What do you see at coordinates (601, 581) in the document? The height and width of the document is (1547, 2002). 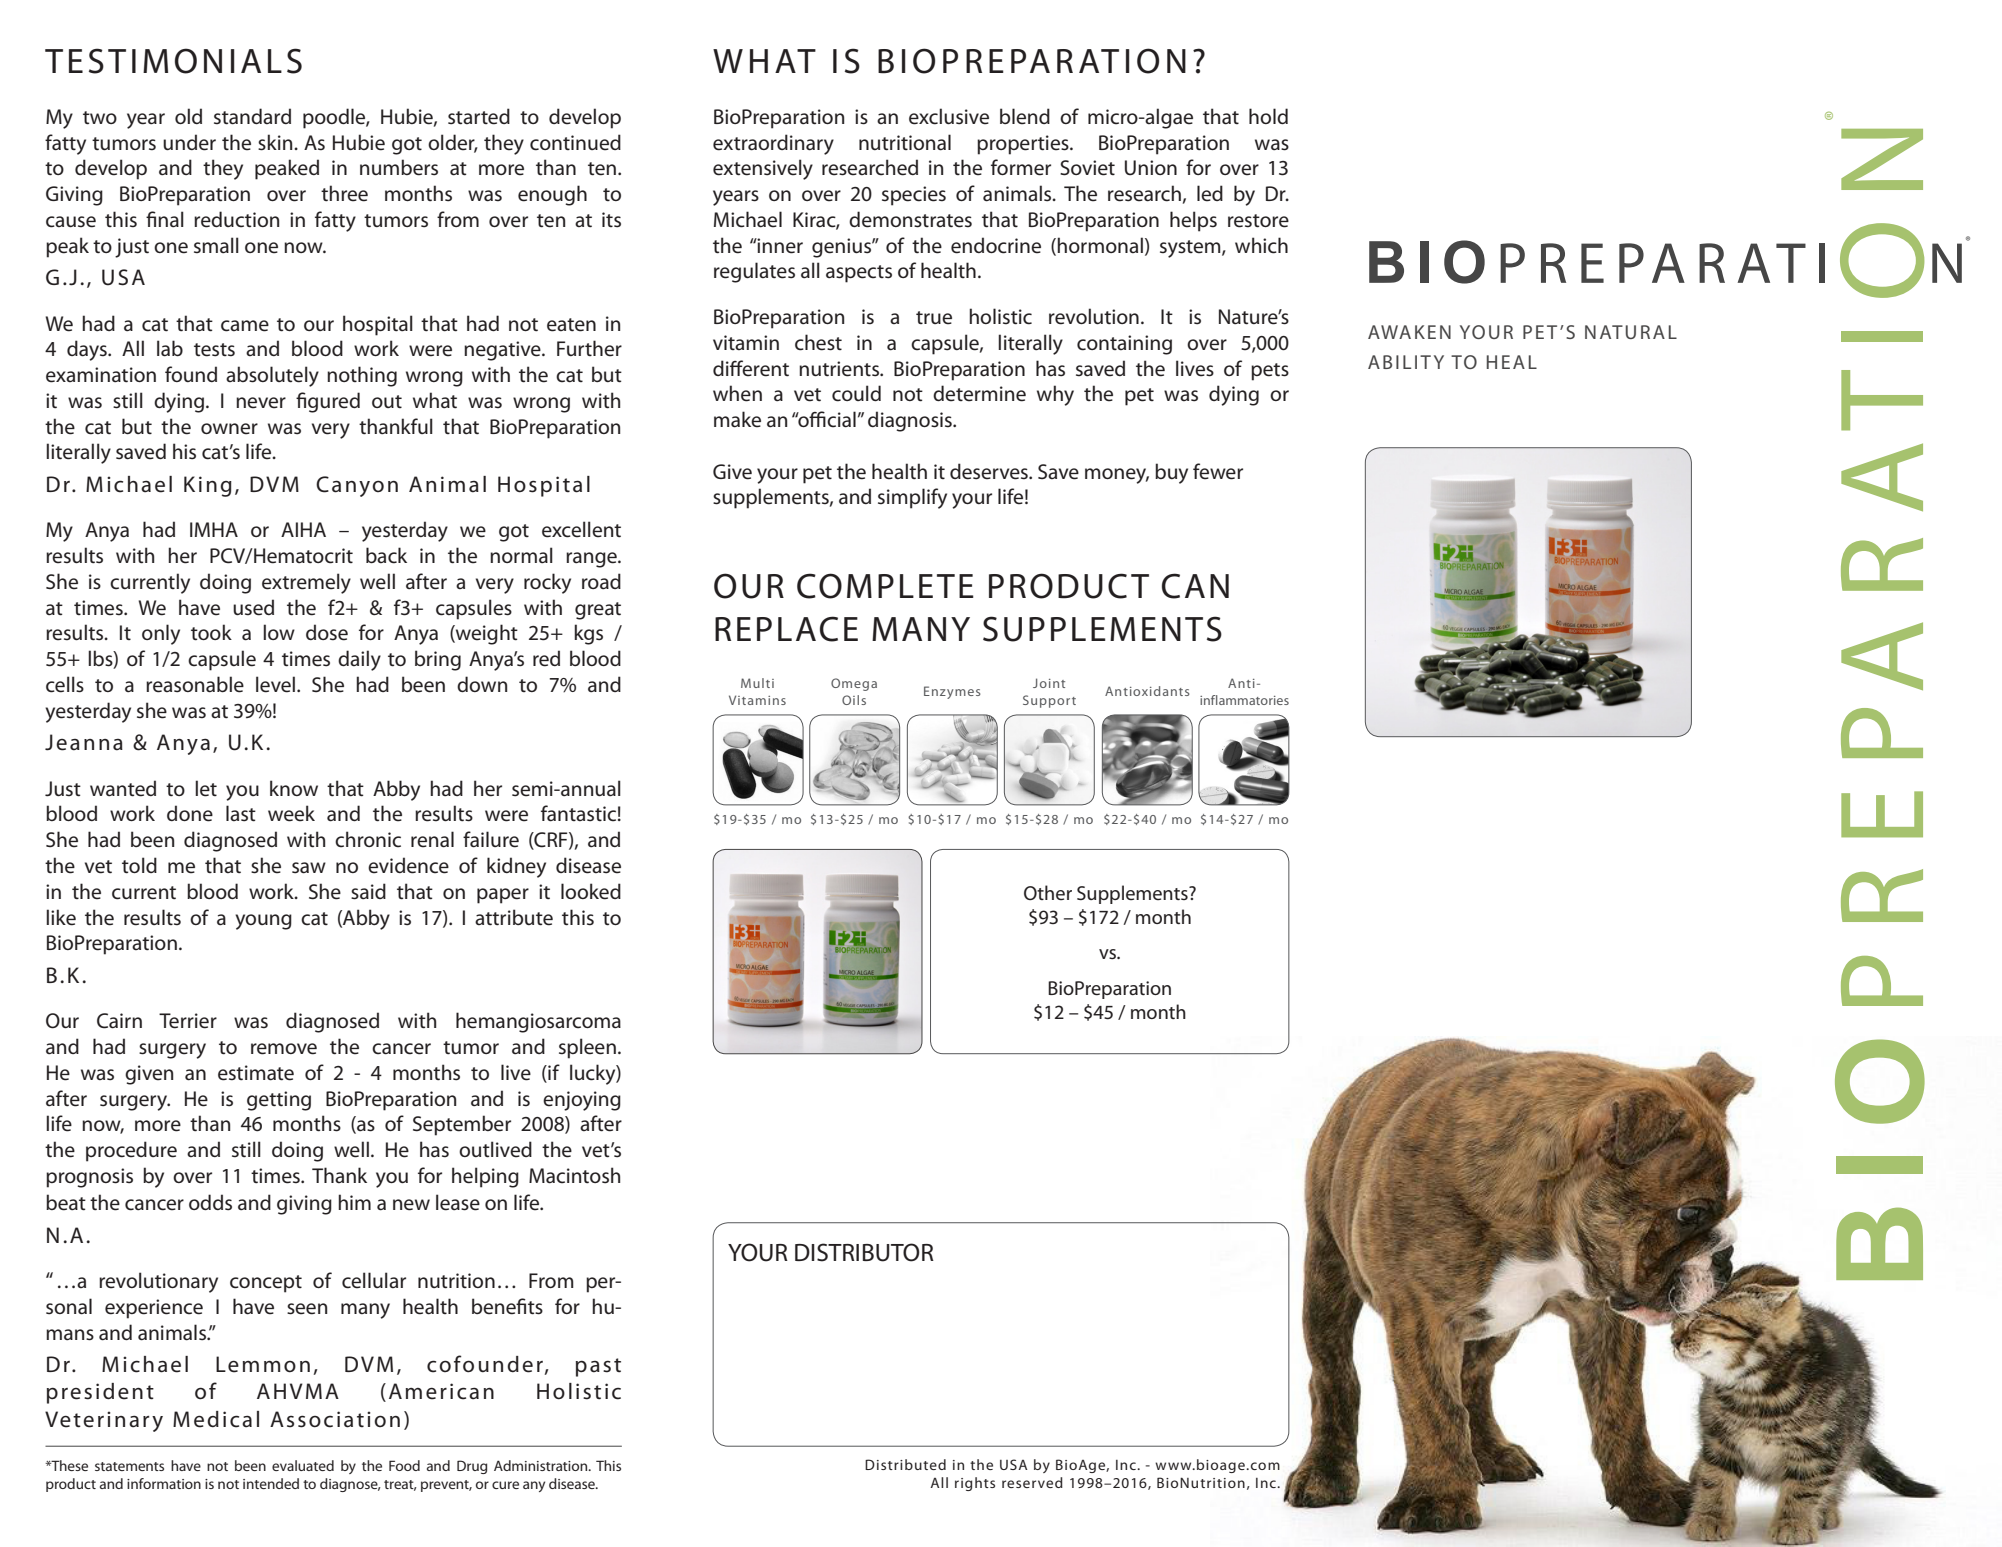 I see `road` at bounding box center [601, 581].
